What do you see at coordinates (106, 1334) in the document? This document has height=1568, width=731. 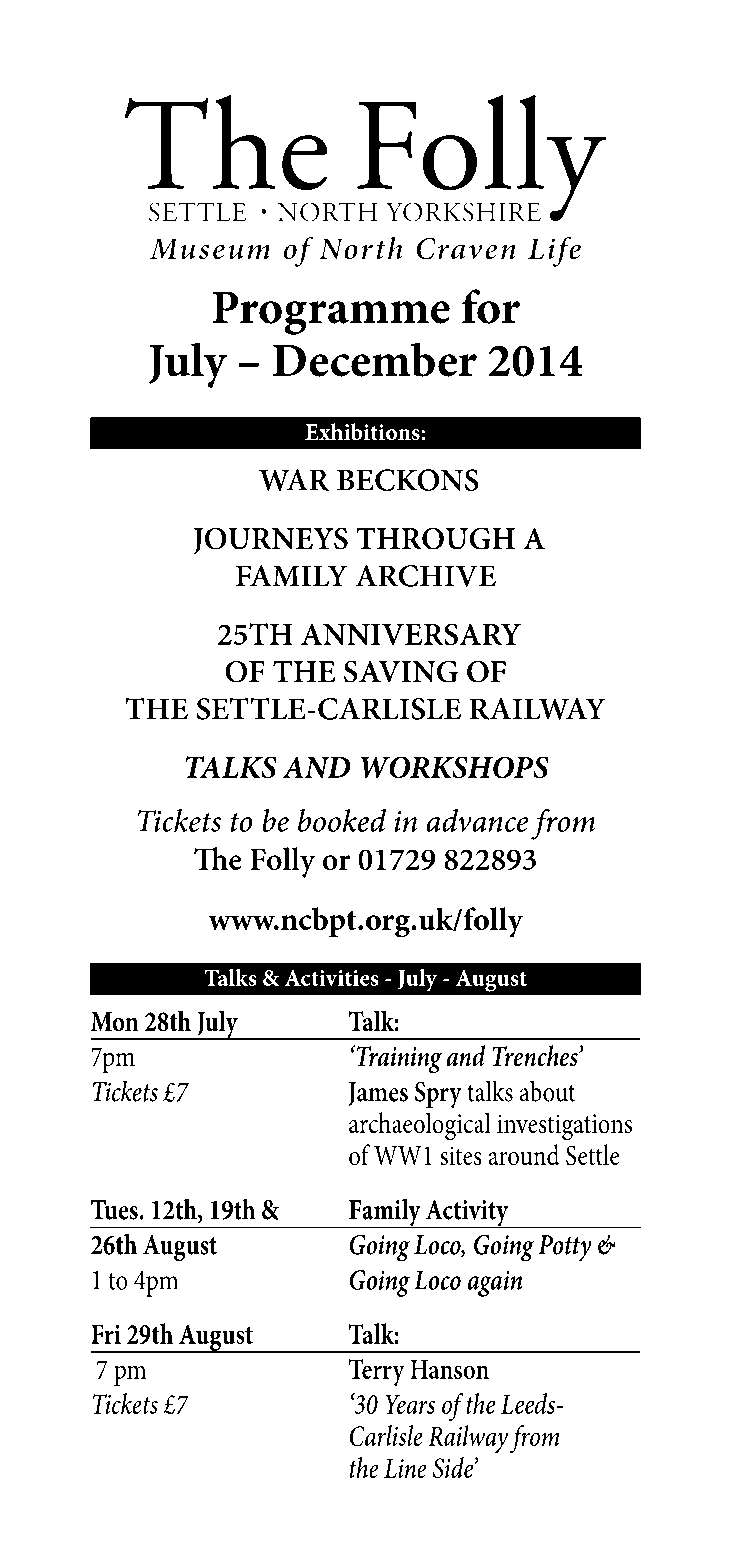 I see `Fri` at bounding box center [106, 1334].
